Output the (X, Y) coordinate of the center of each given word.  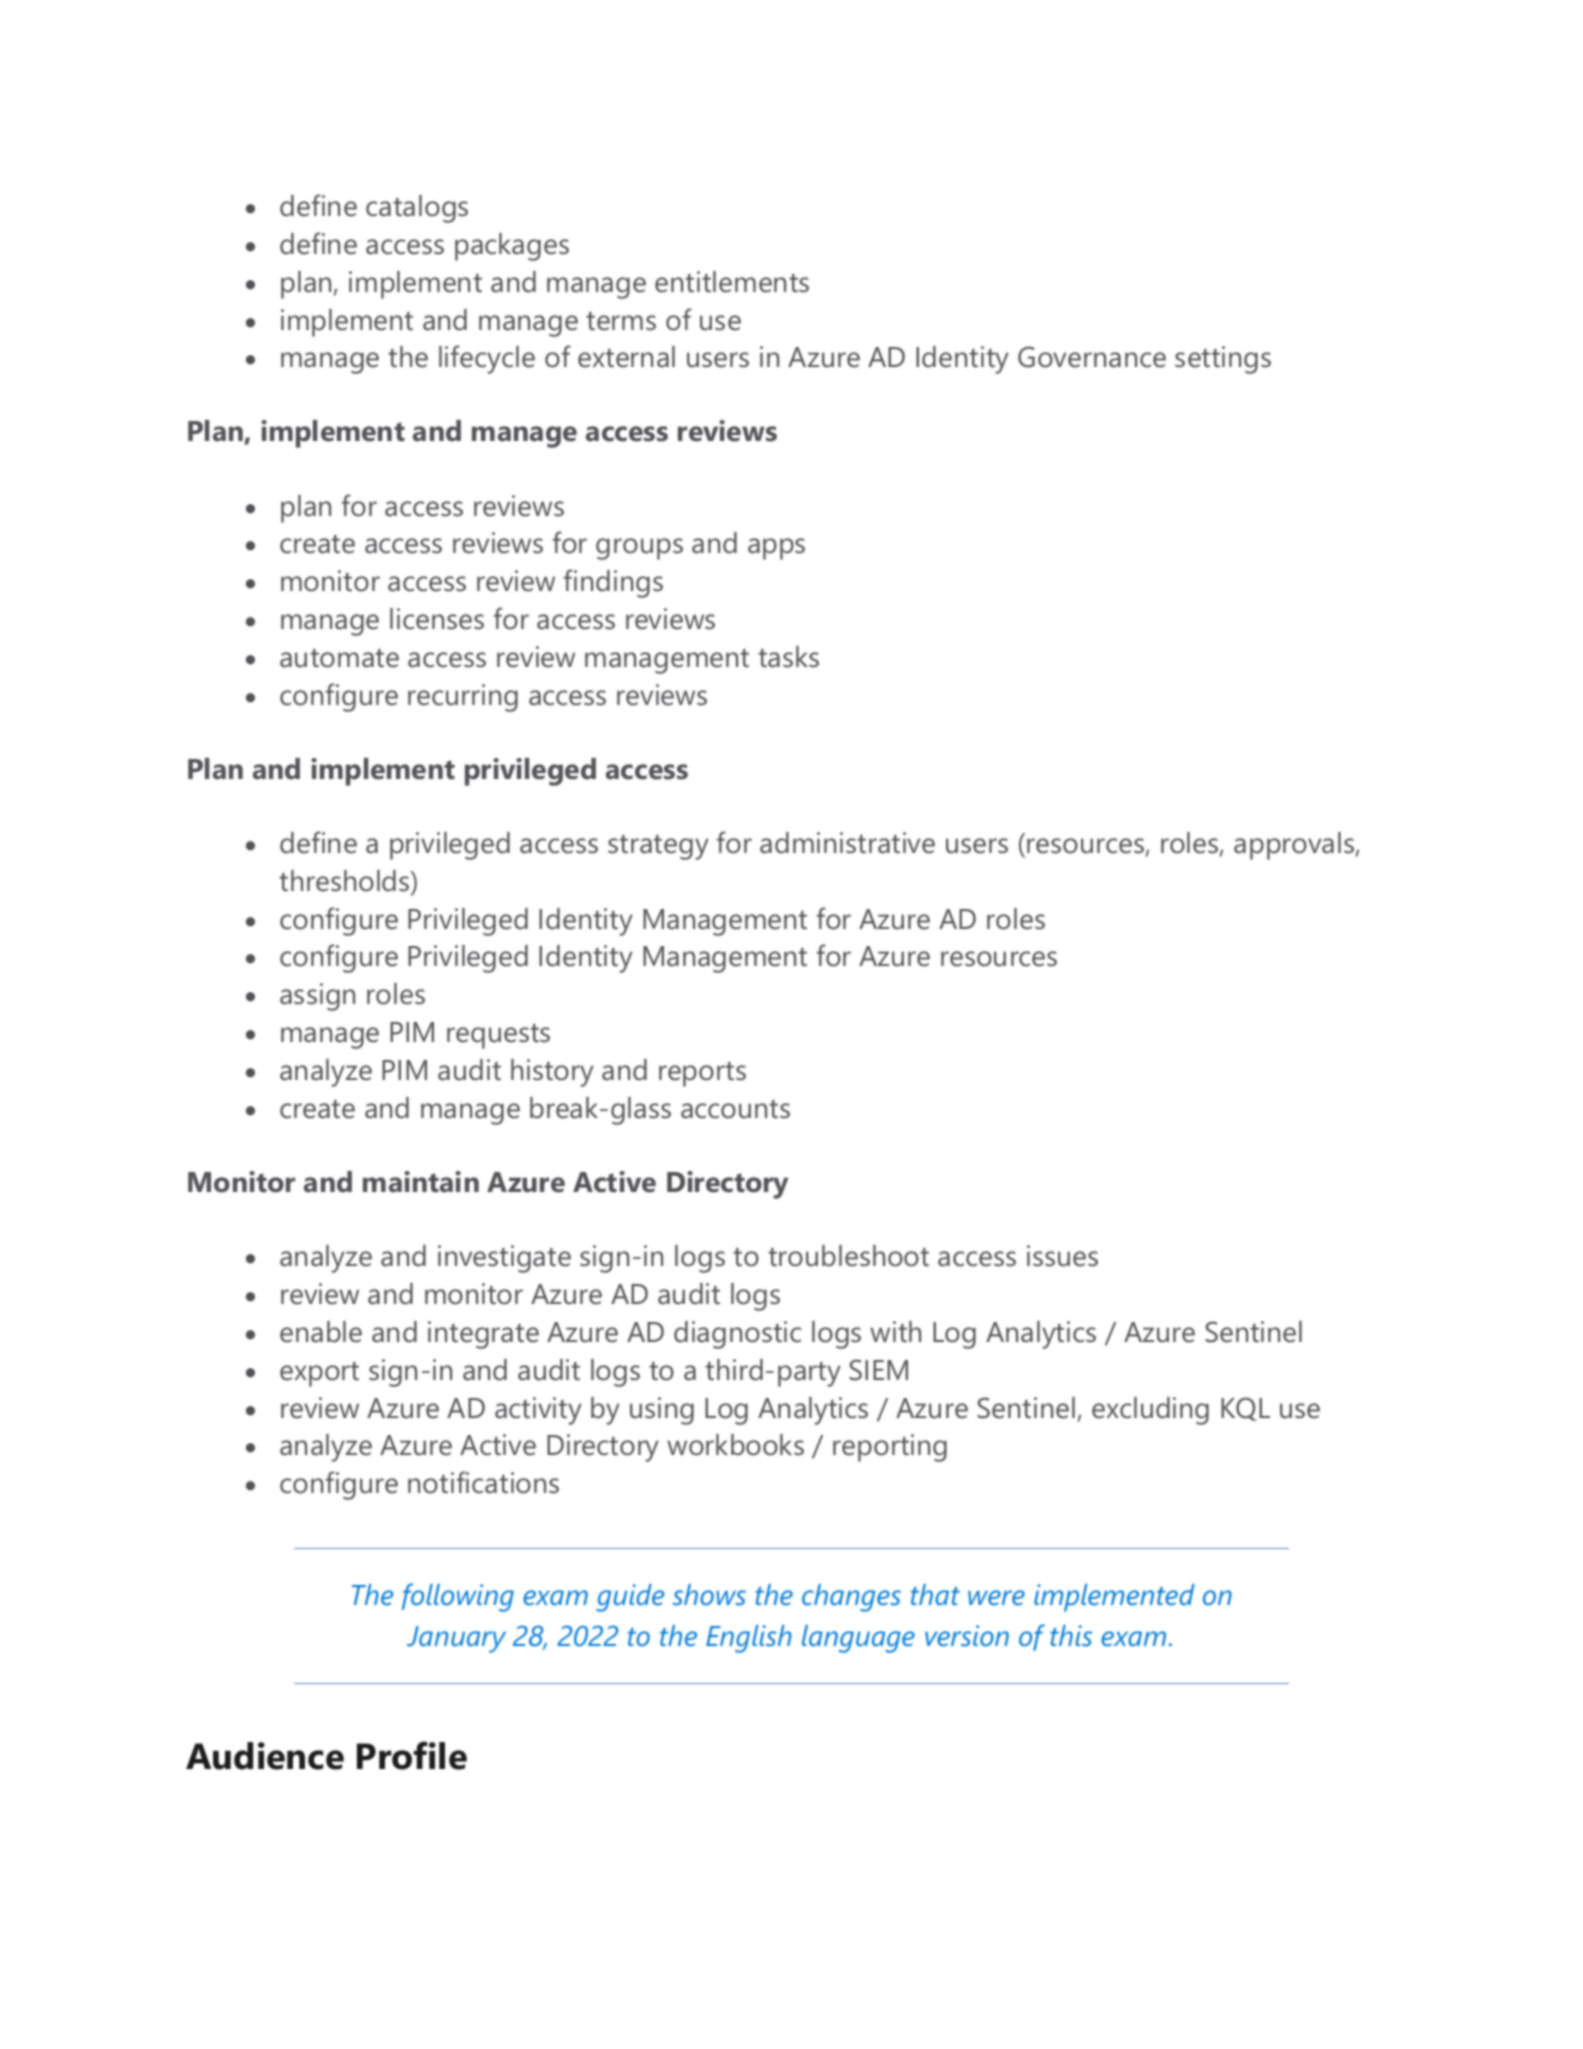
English (749, 1639)
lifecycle (487, 359)
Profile (412, 1755)
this (1071, 1636)
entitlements (732, 282)
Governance (1092, 357)
